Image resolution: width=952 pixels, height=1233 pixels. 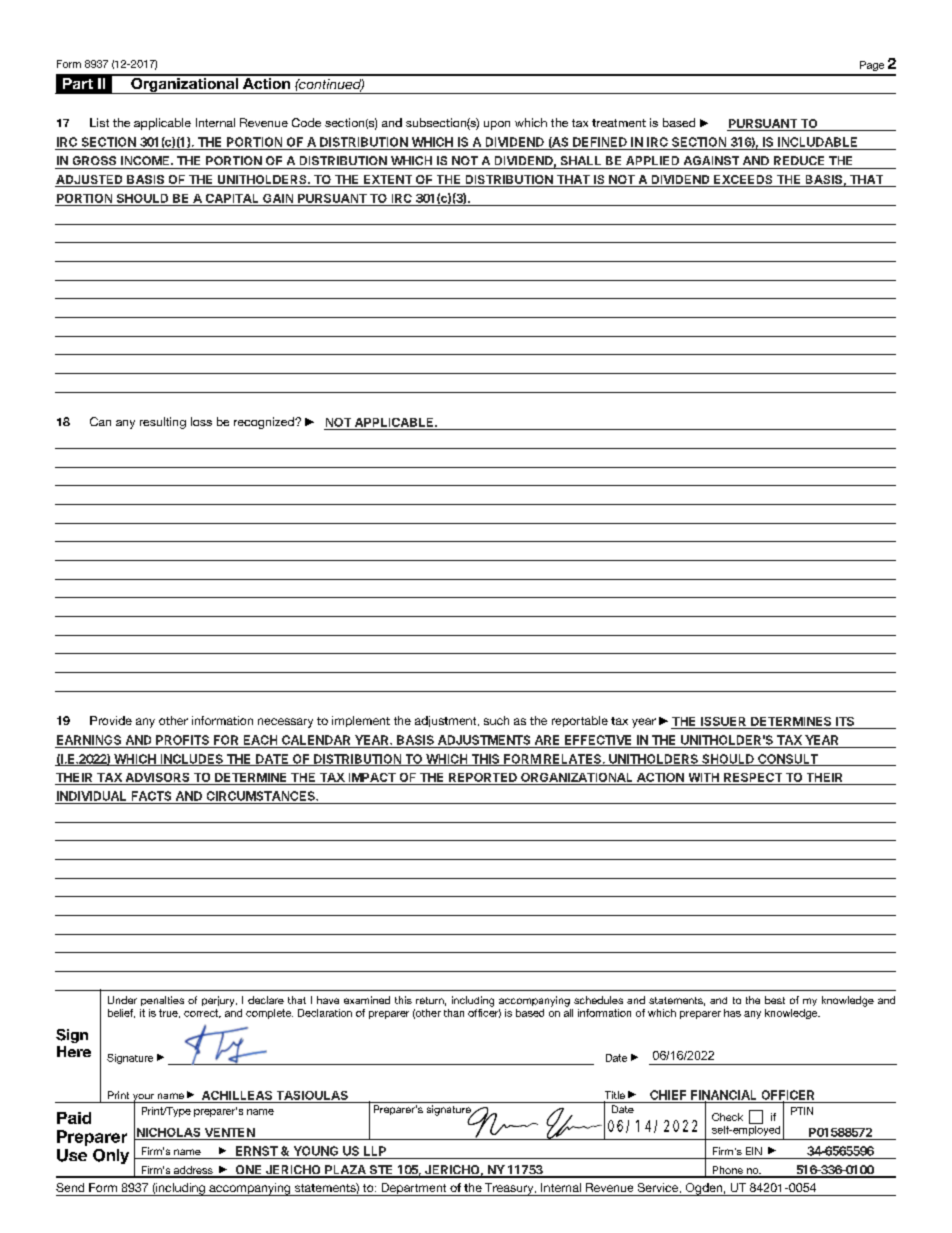 I want to click on NICHOLAS, so click(x=168, y=1132).
